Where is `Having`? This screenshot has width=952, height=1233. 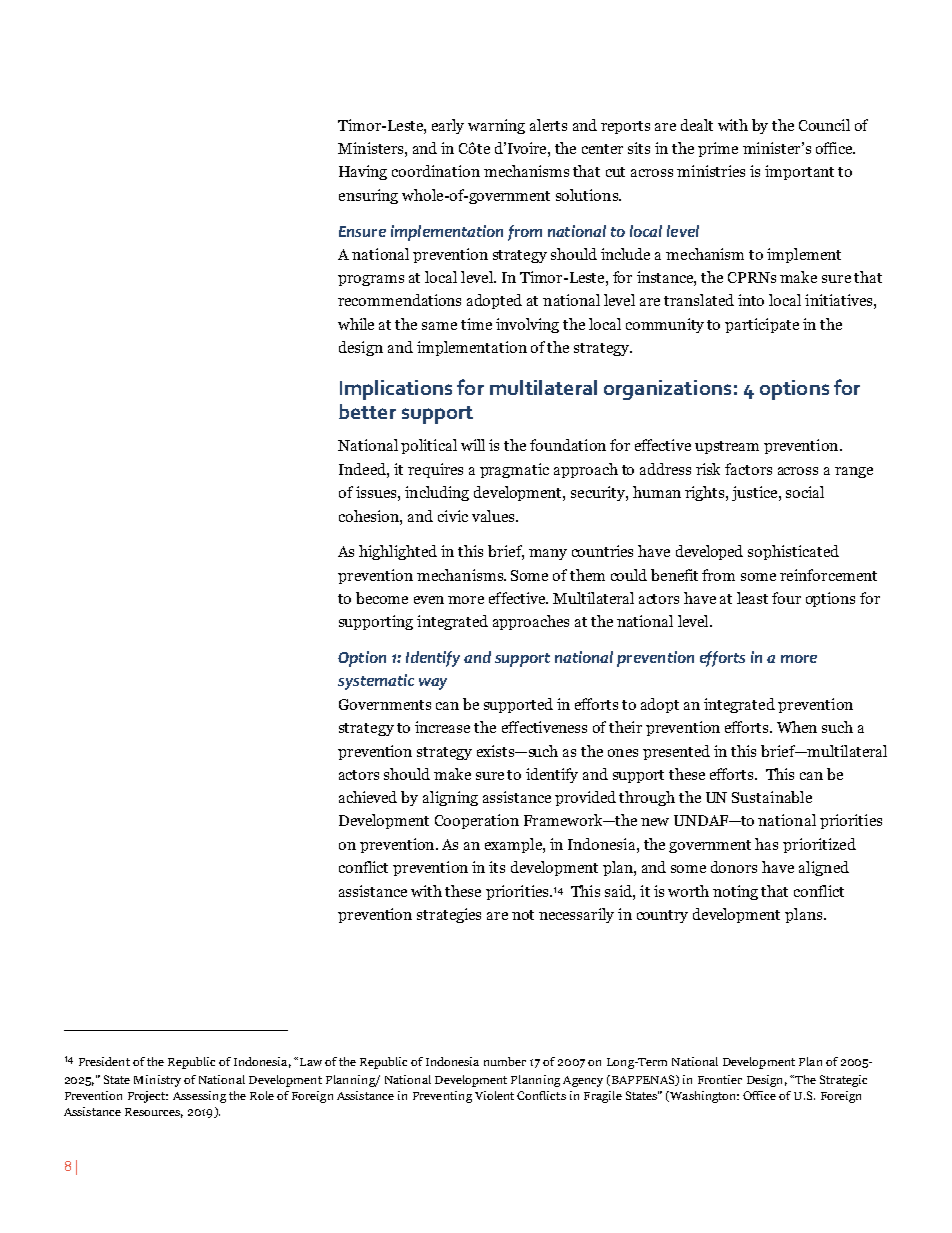 Having is located at coordinates (363, 172).
